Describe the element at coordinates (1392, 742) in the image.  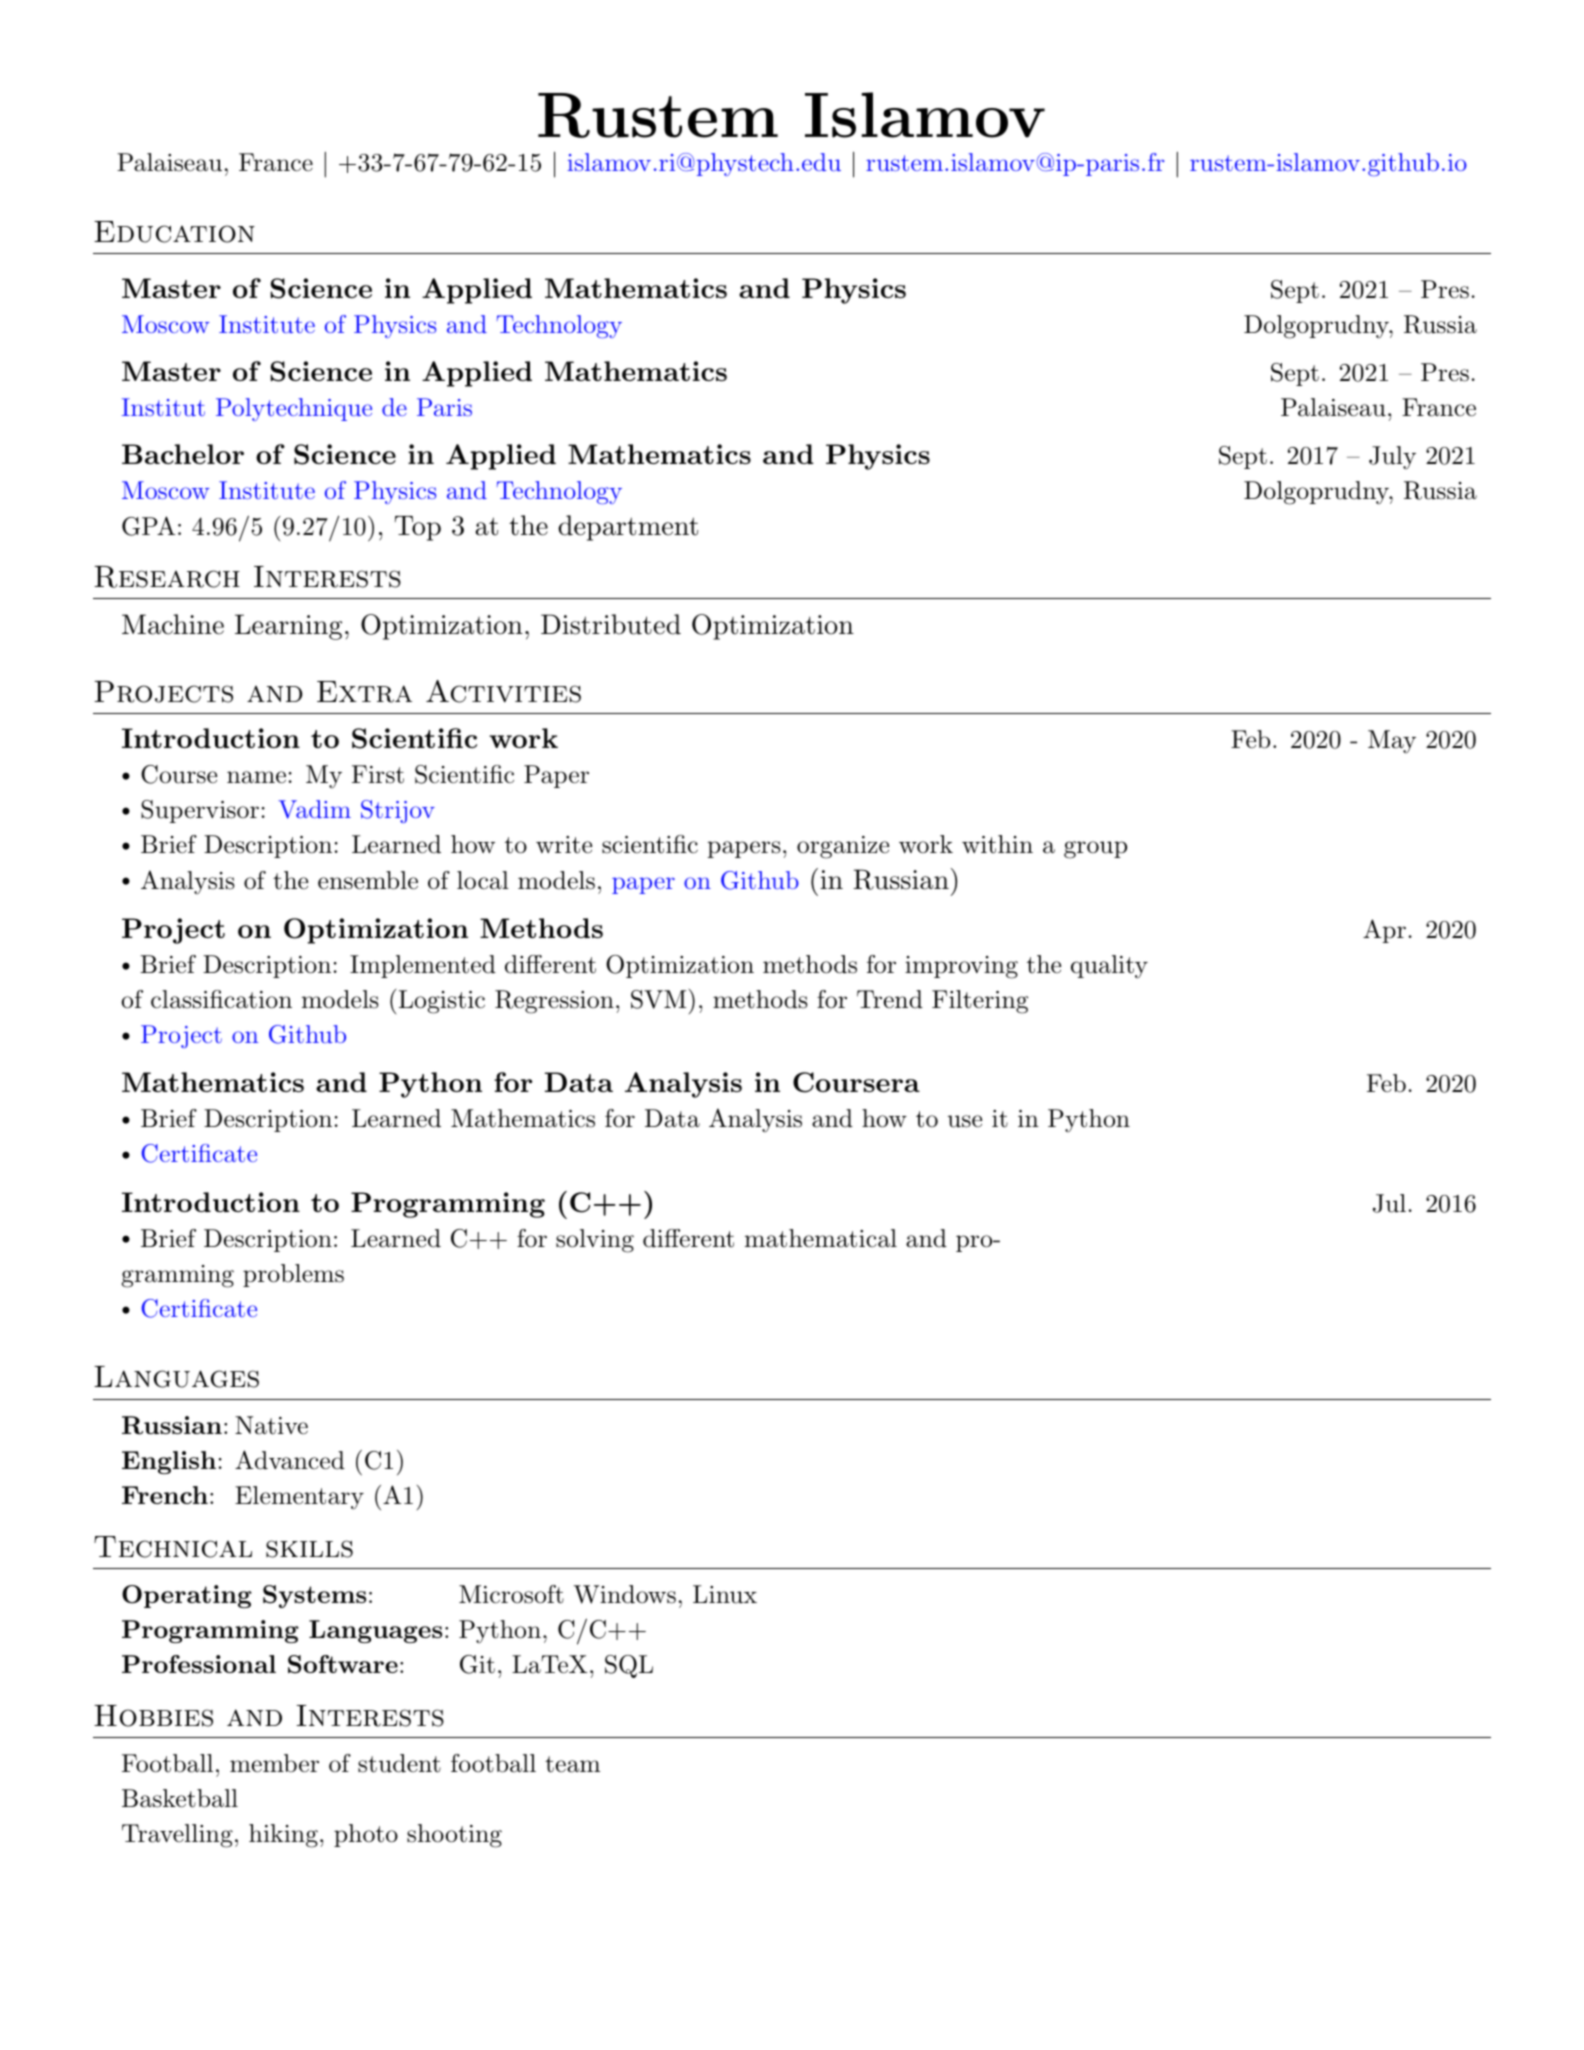
I see `May` at that location.
